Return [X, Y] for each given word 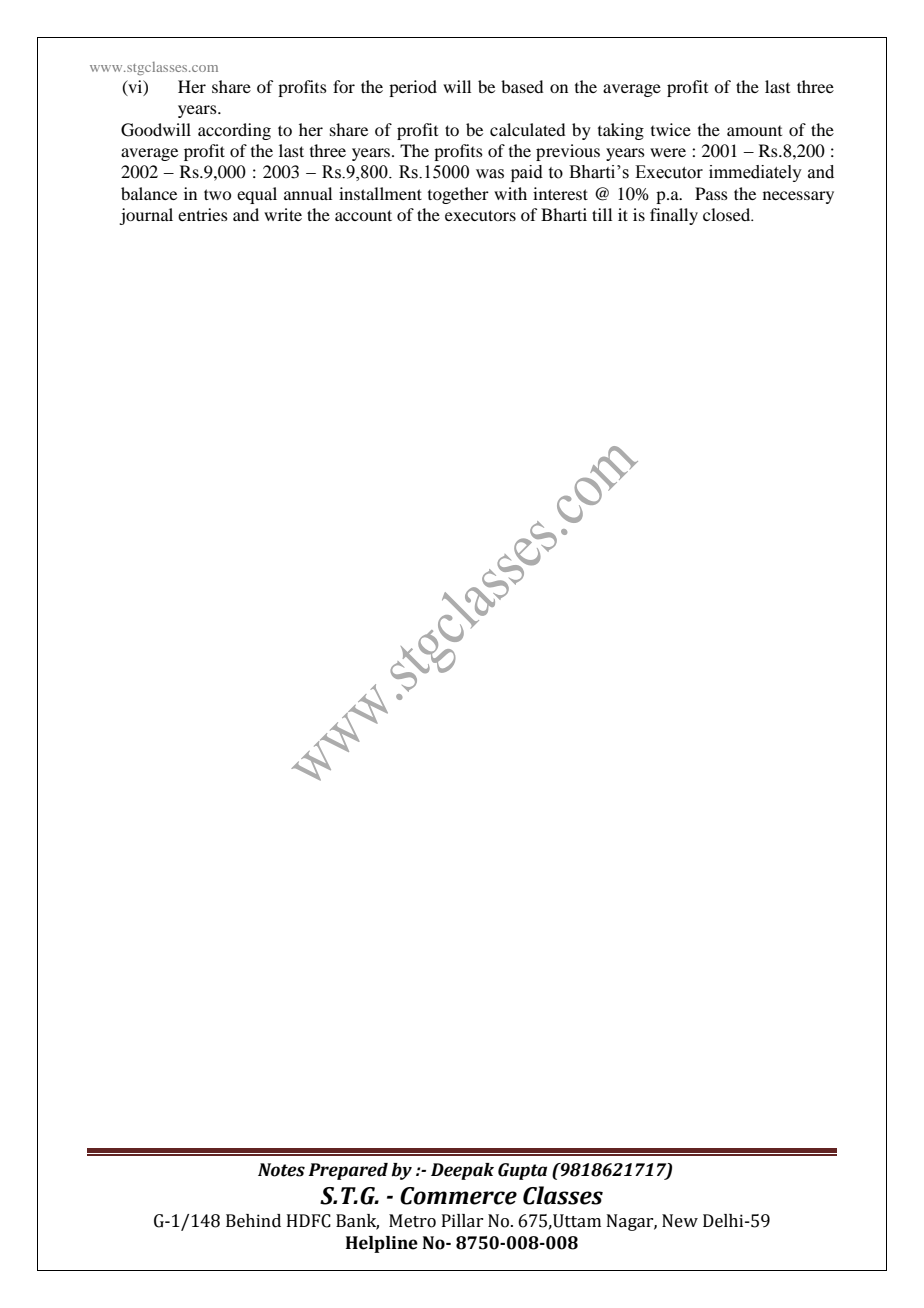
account [363, 215]
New [680, 1221]
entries [203, 214]
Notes [281, 1170]
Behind [253, 1221]
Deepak [462, 1171]
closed [728, 214]
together [458, 195]
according [234, 131]
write [283, 214]
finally [674, 216]
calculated [527, 129]
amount [754, 131]
